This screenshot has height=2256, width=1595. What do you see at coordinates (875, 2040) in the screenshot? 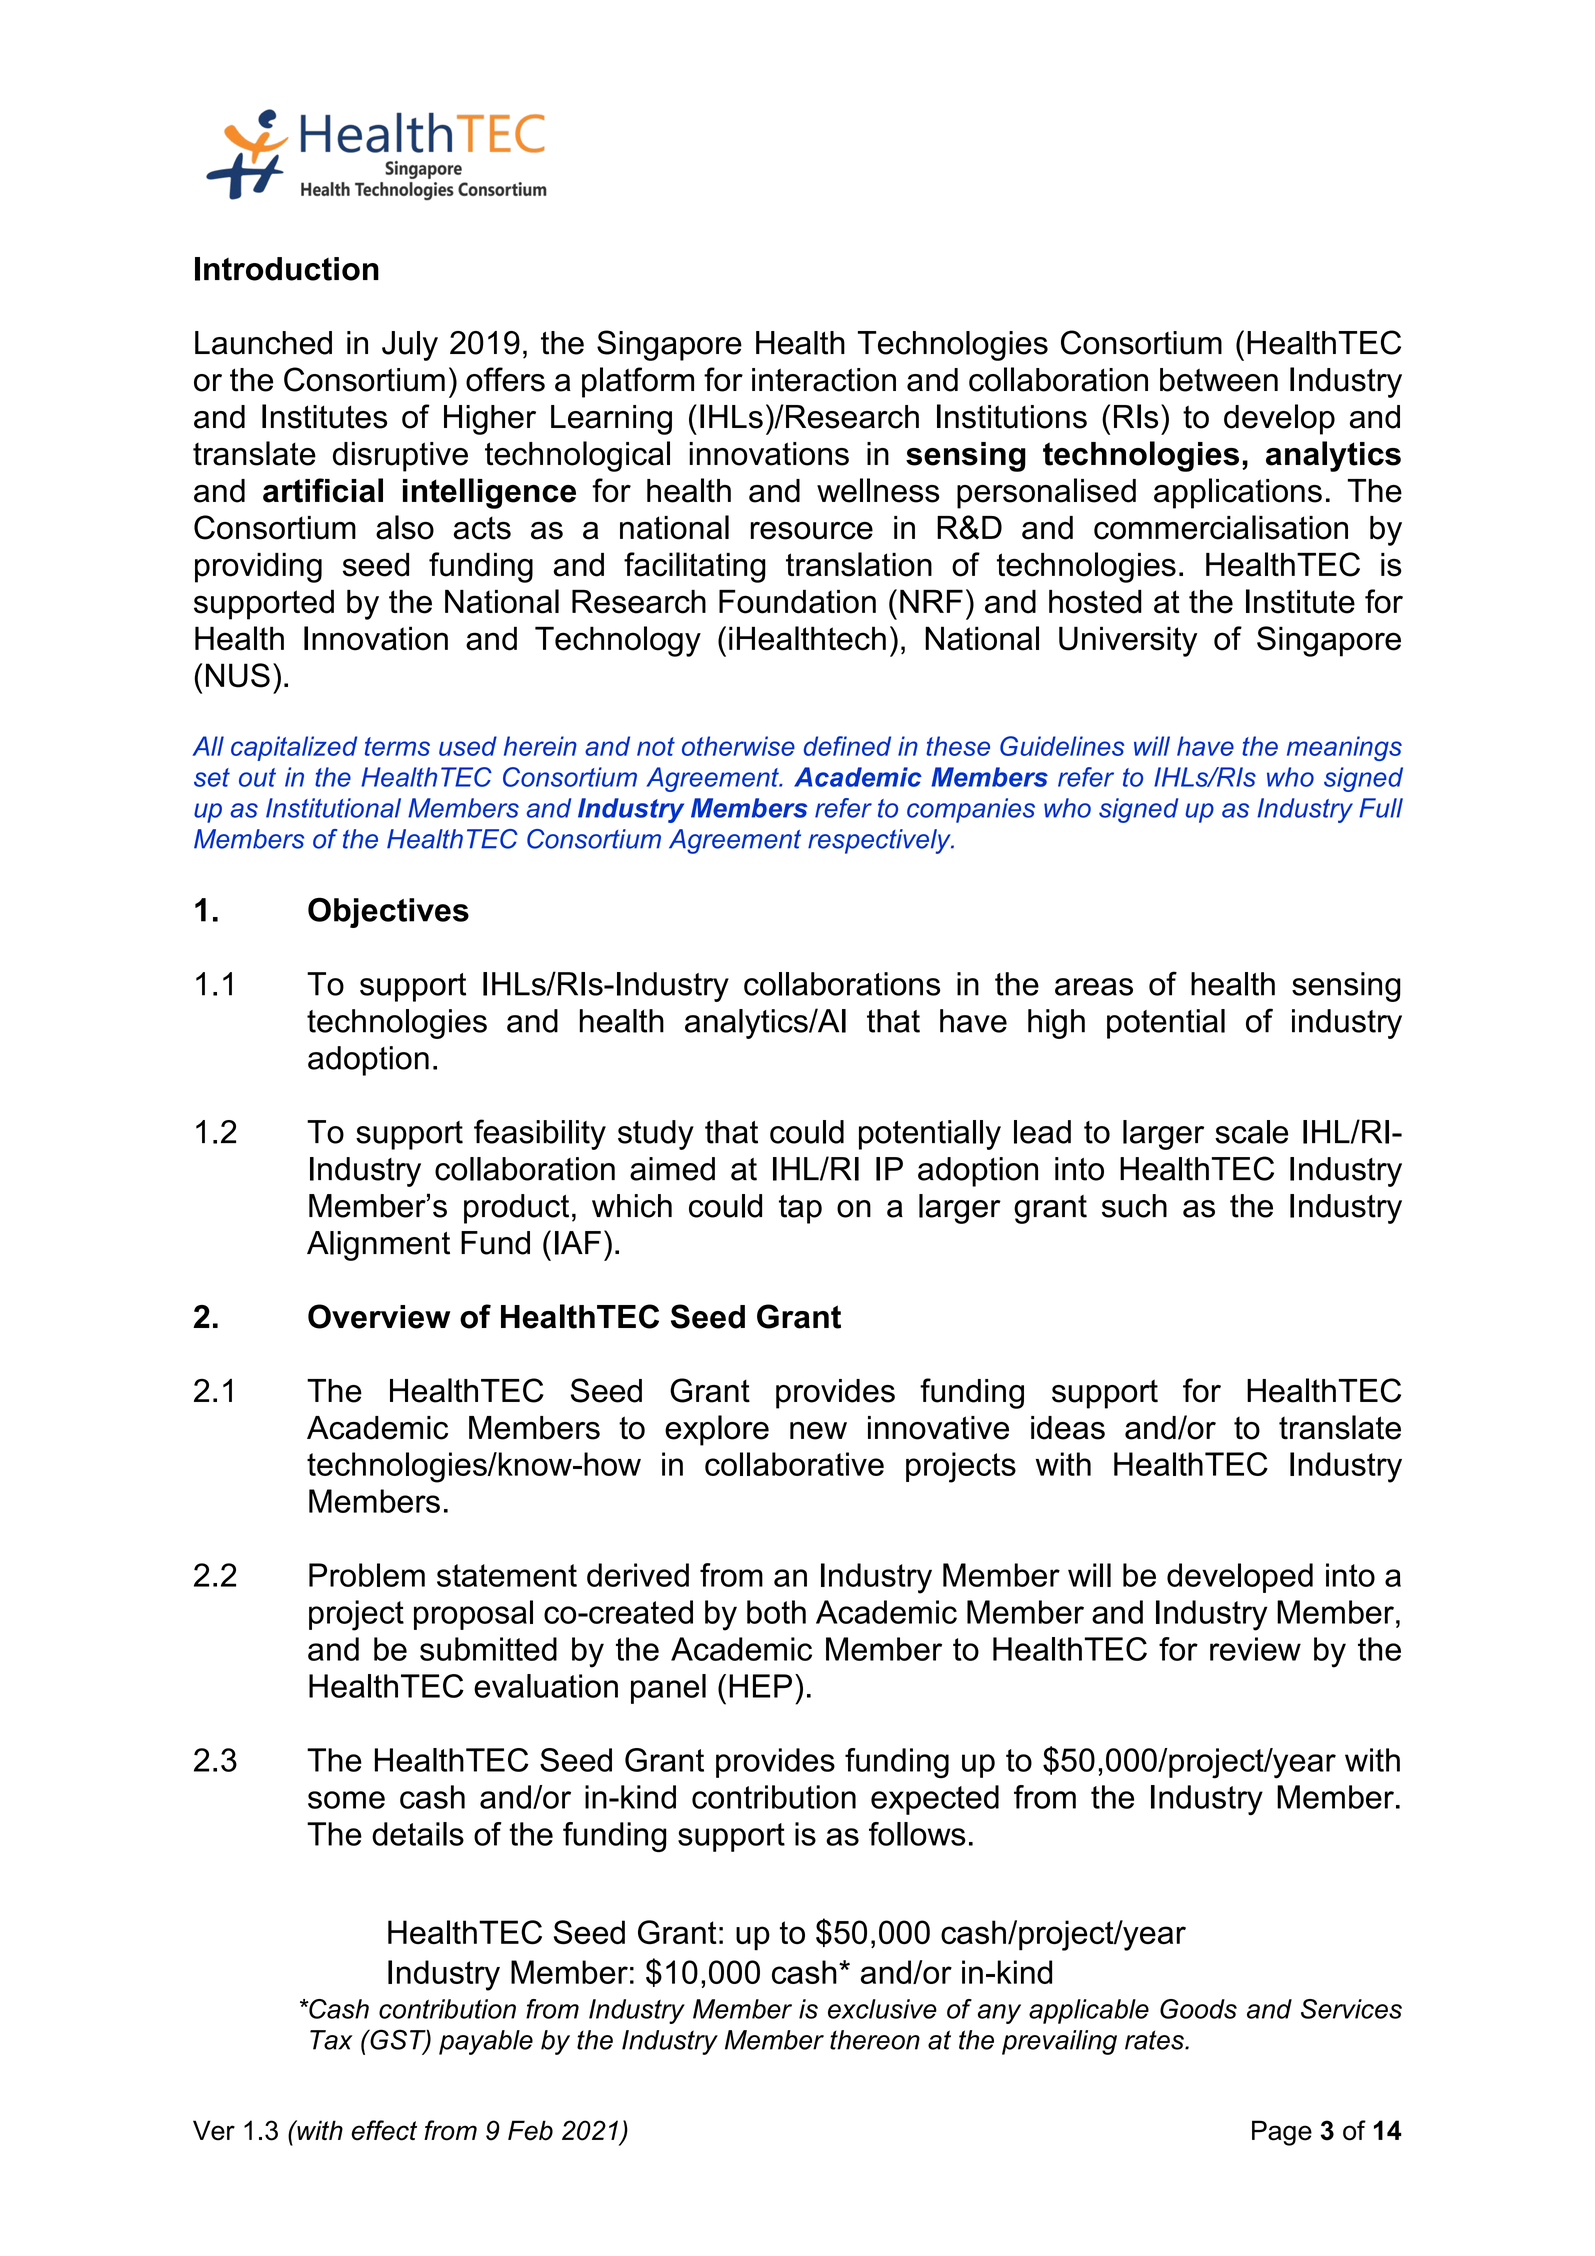
I see `thereon` at bounding box center [875, 2040].
